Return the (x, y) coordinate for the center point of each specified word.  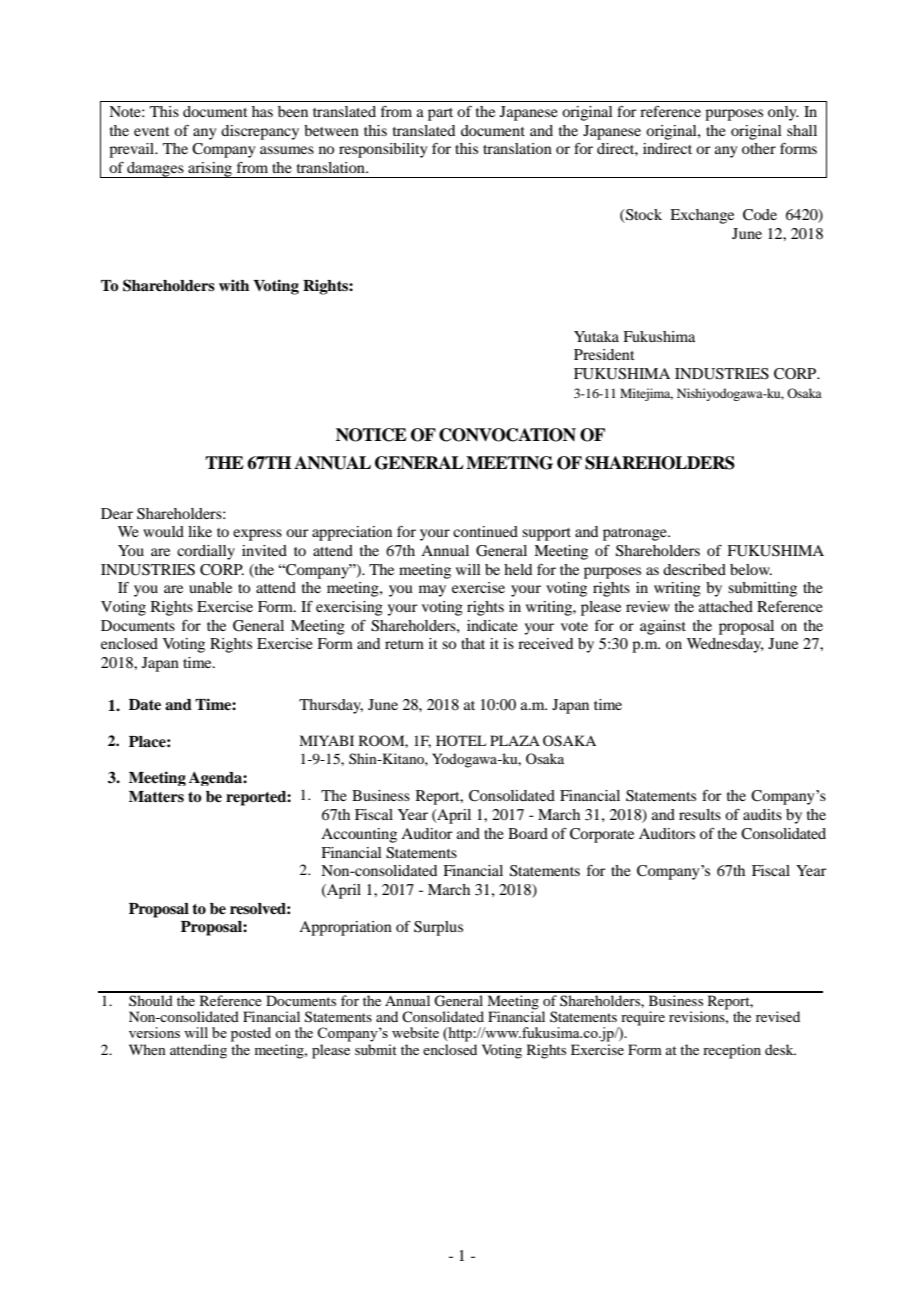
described (694, 569)
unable (210, 587)
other (759, 148)
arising (210, 170)
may (432, 591)
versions (154, 1032)
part (440, 114)
